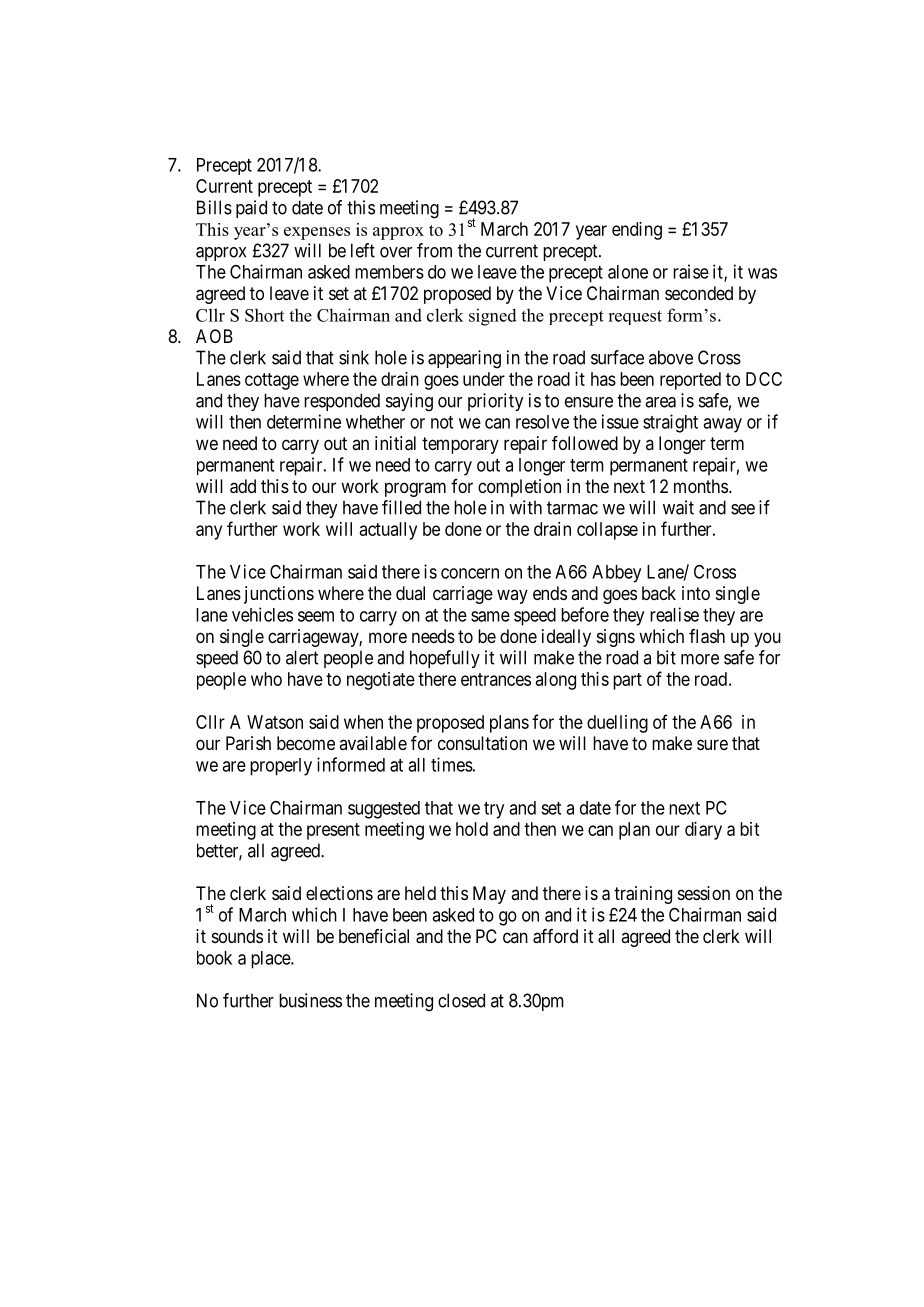 The height and width of the document is (1307, 924). What do you see at coordinates (696, 593) in the document?
I see `into` at bounding box center [696, 593].
